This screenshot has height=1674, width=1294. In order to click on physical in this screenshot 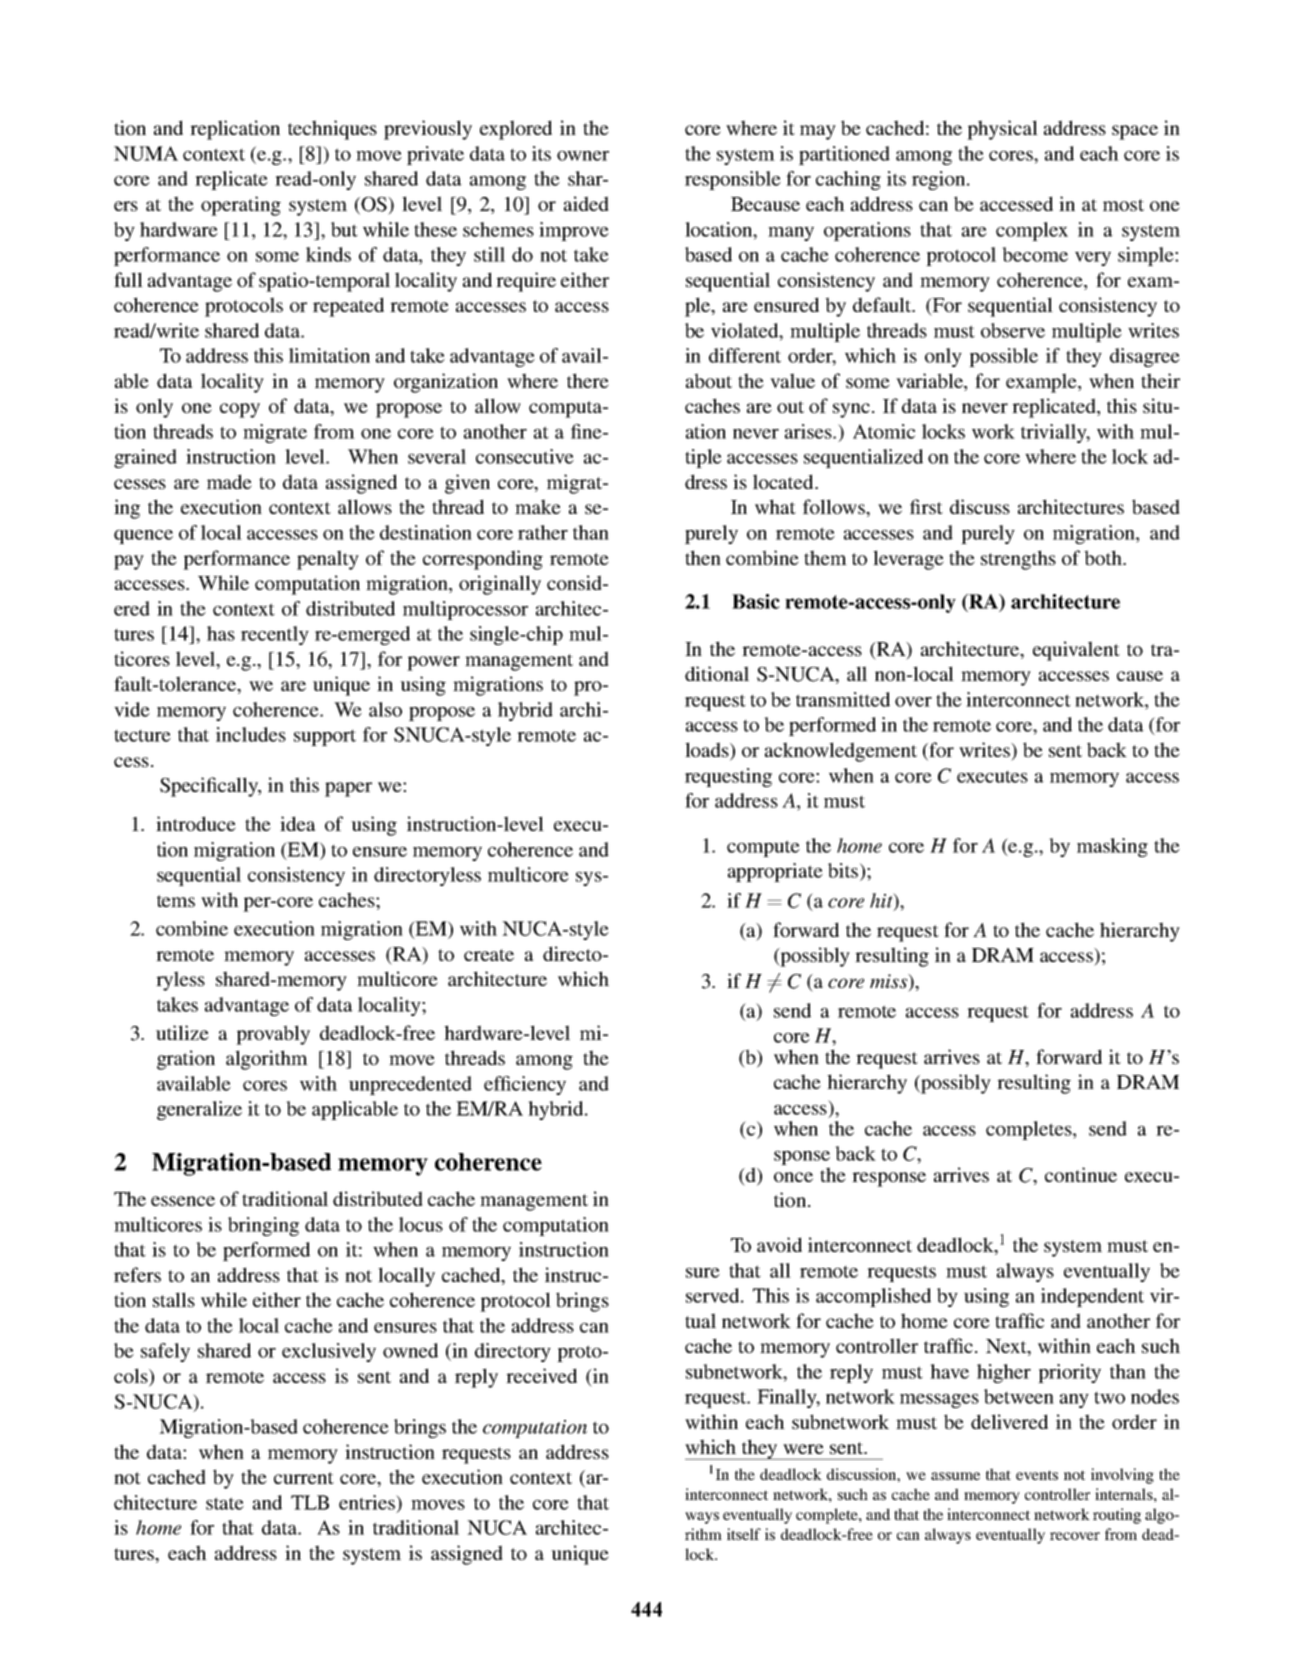, I will do `click(1002, 130)`.
